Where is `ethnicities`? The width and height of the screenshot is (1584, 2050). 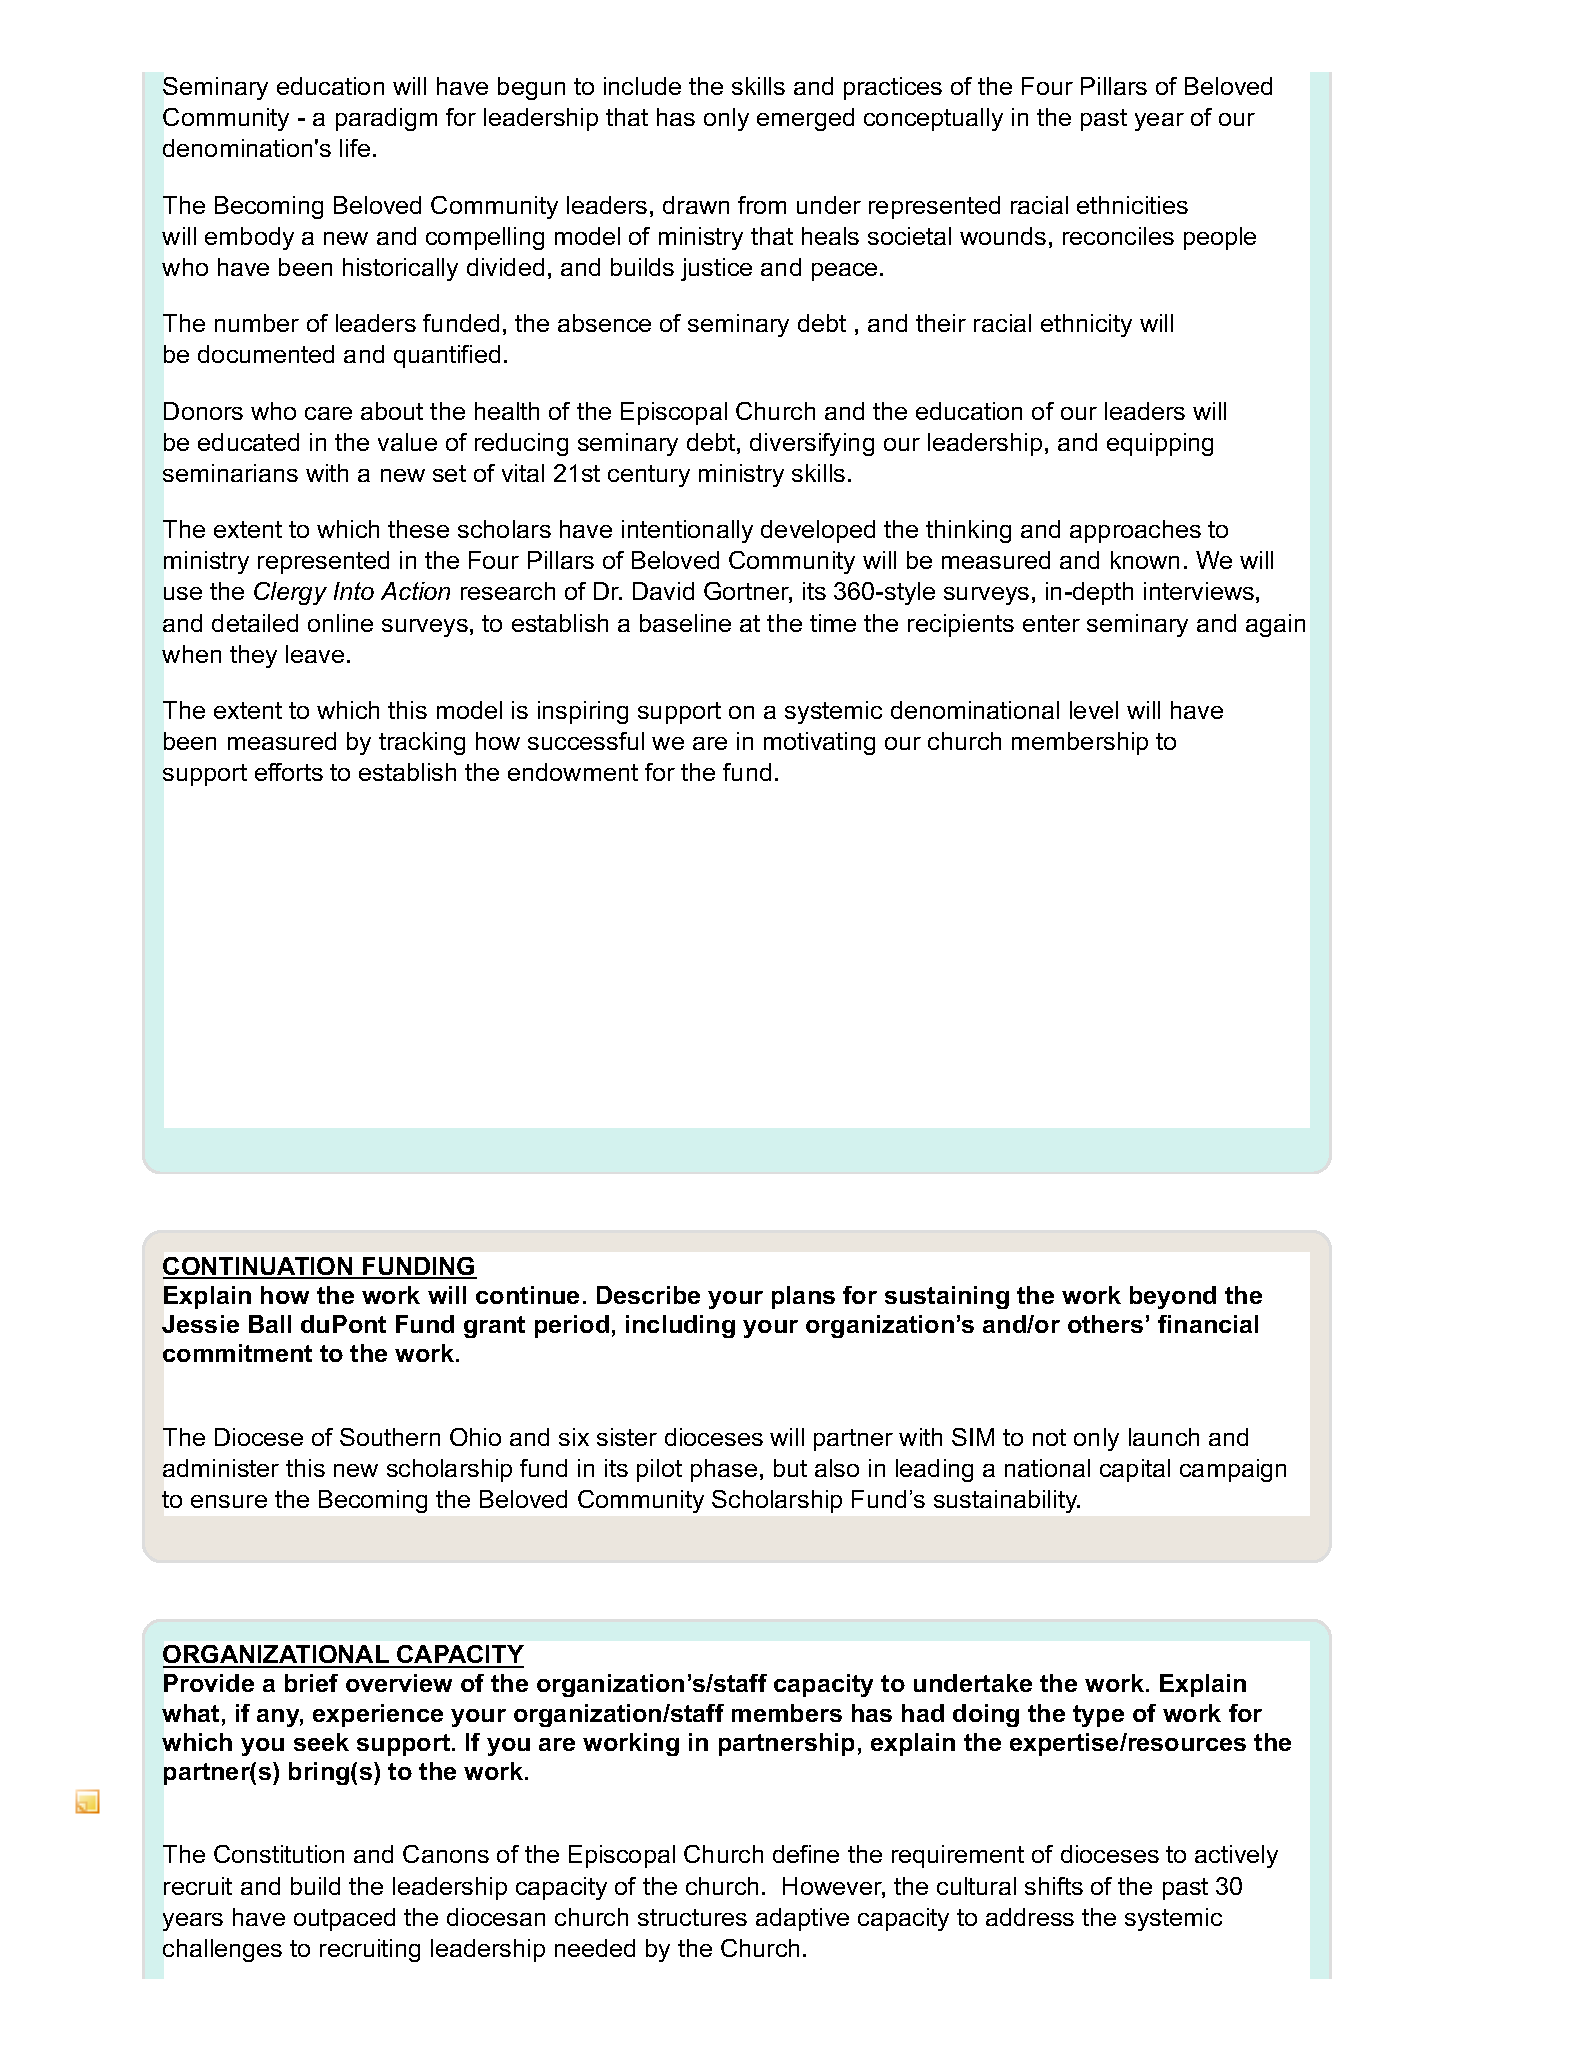 ethnicities is located at coordinates (1132, 205).
